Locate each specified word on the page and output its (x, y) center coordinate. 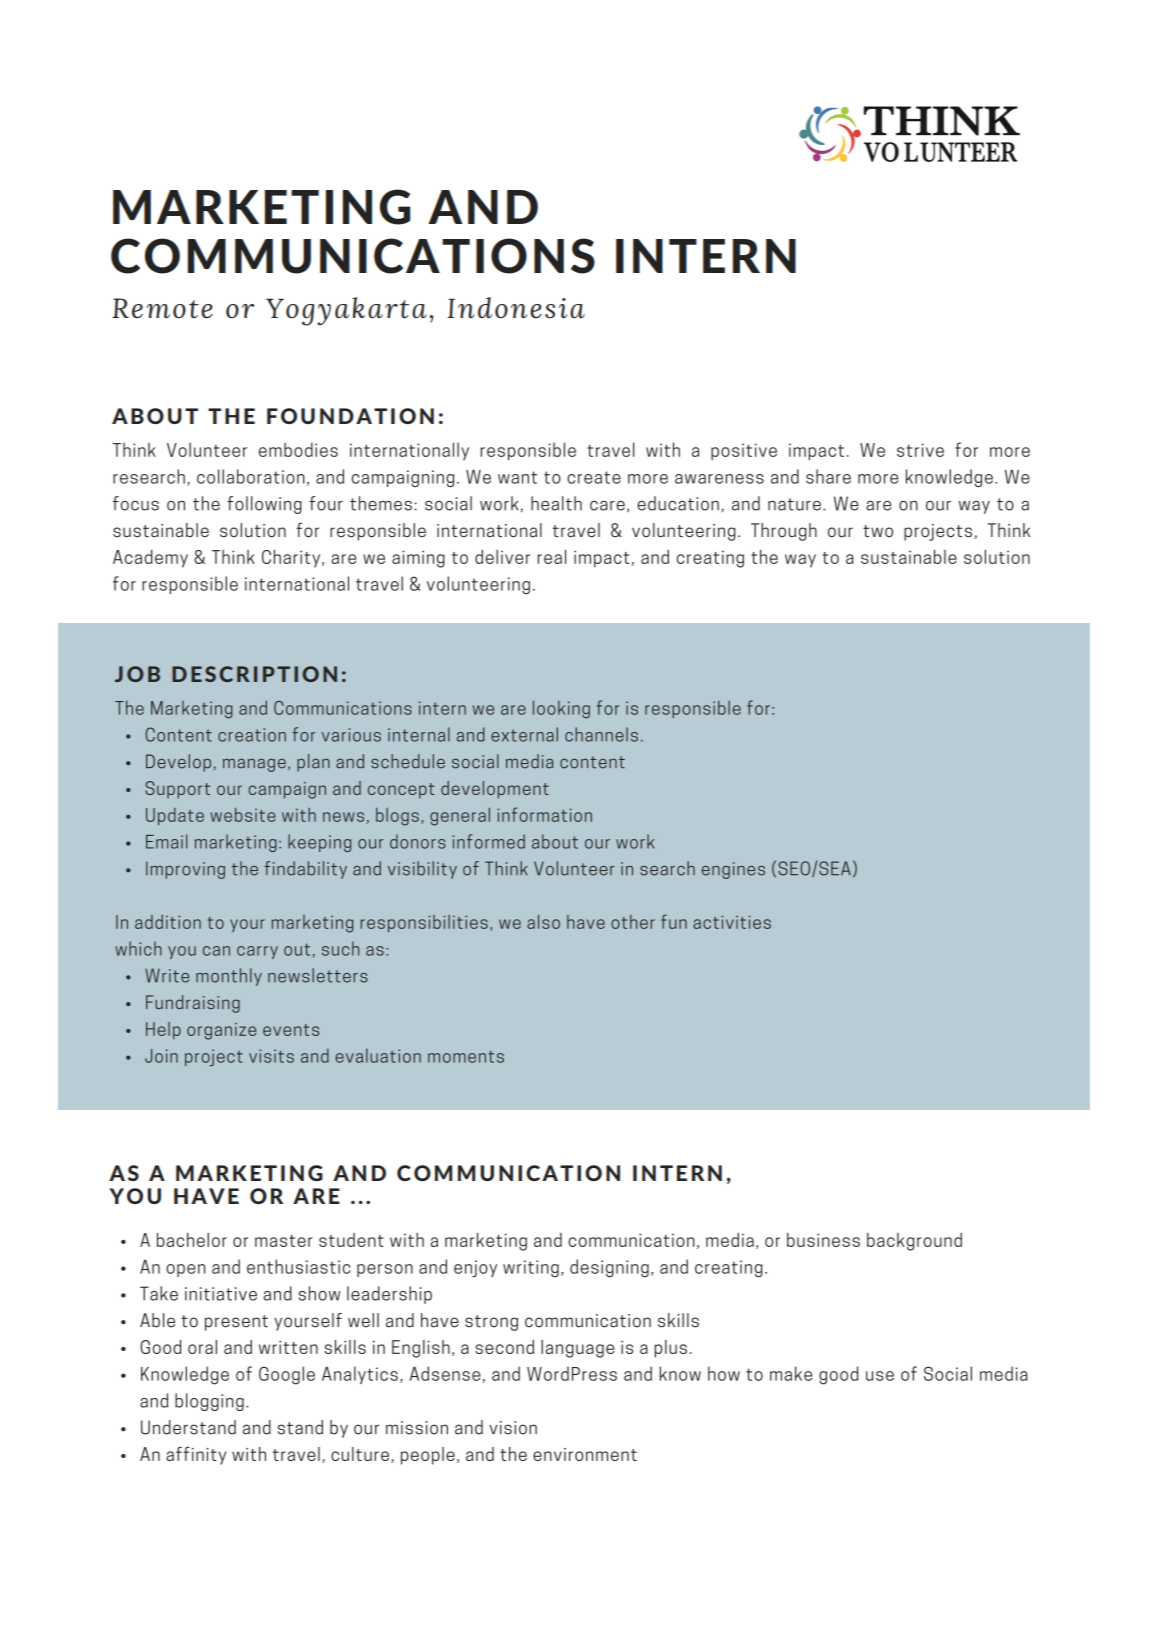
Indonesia (516, 308)
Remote (162, 308)
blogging (209, 1402)
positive (744, 451)
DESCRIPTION (254, 674)
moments (466, 1056)
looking (561, 709)
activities (732, 922)
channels (601, 734)
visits (271, 1056)
